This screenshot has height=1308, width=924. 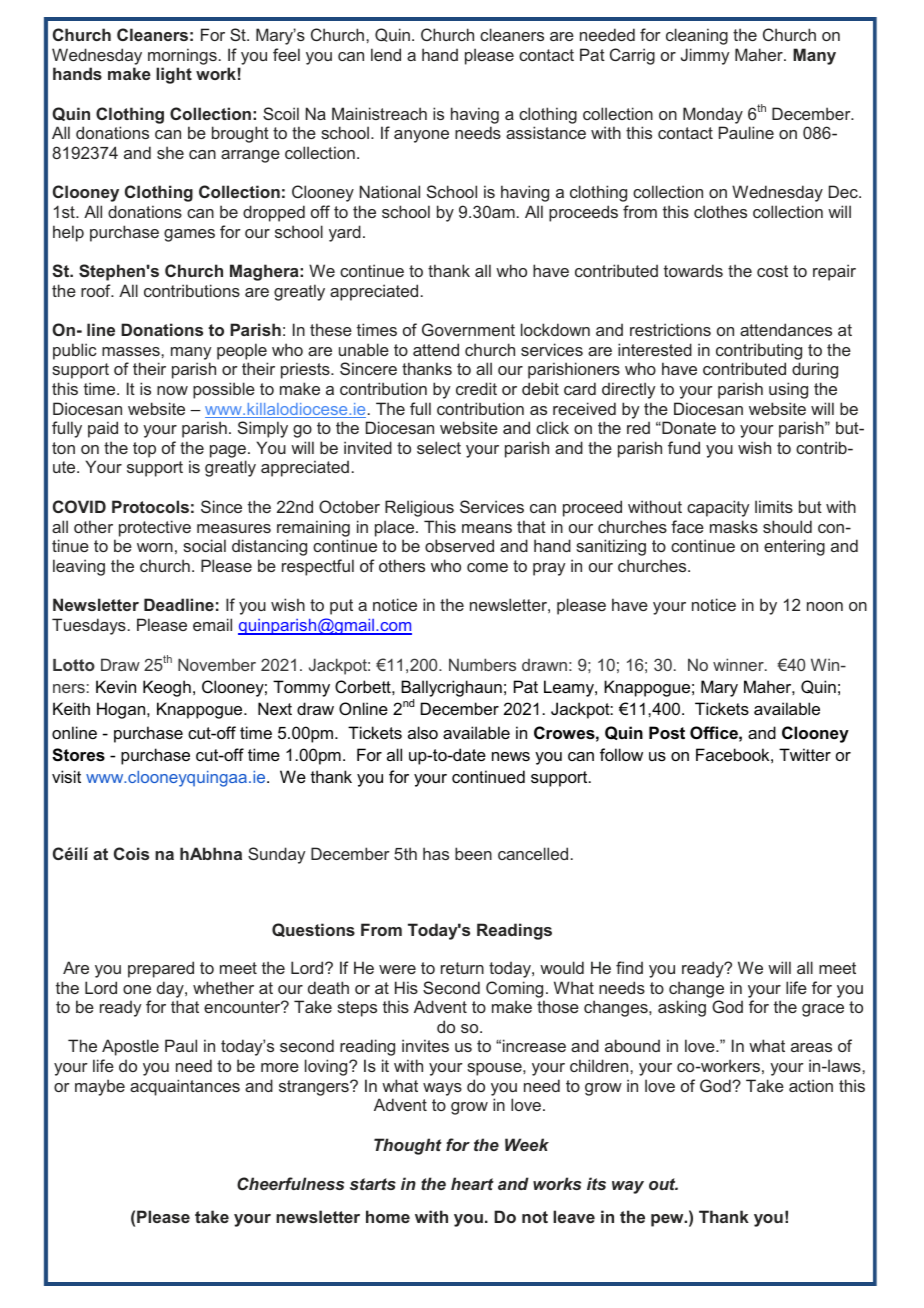 What do you see at coordinates (739, 664) in the screenshot?
I see `winner` at bounding box center [739, 664].
